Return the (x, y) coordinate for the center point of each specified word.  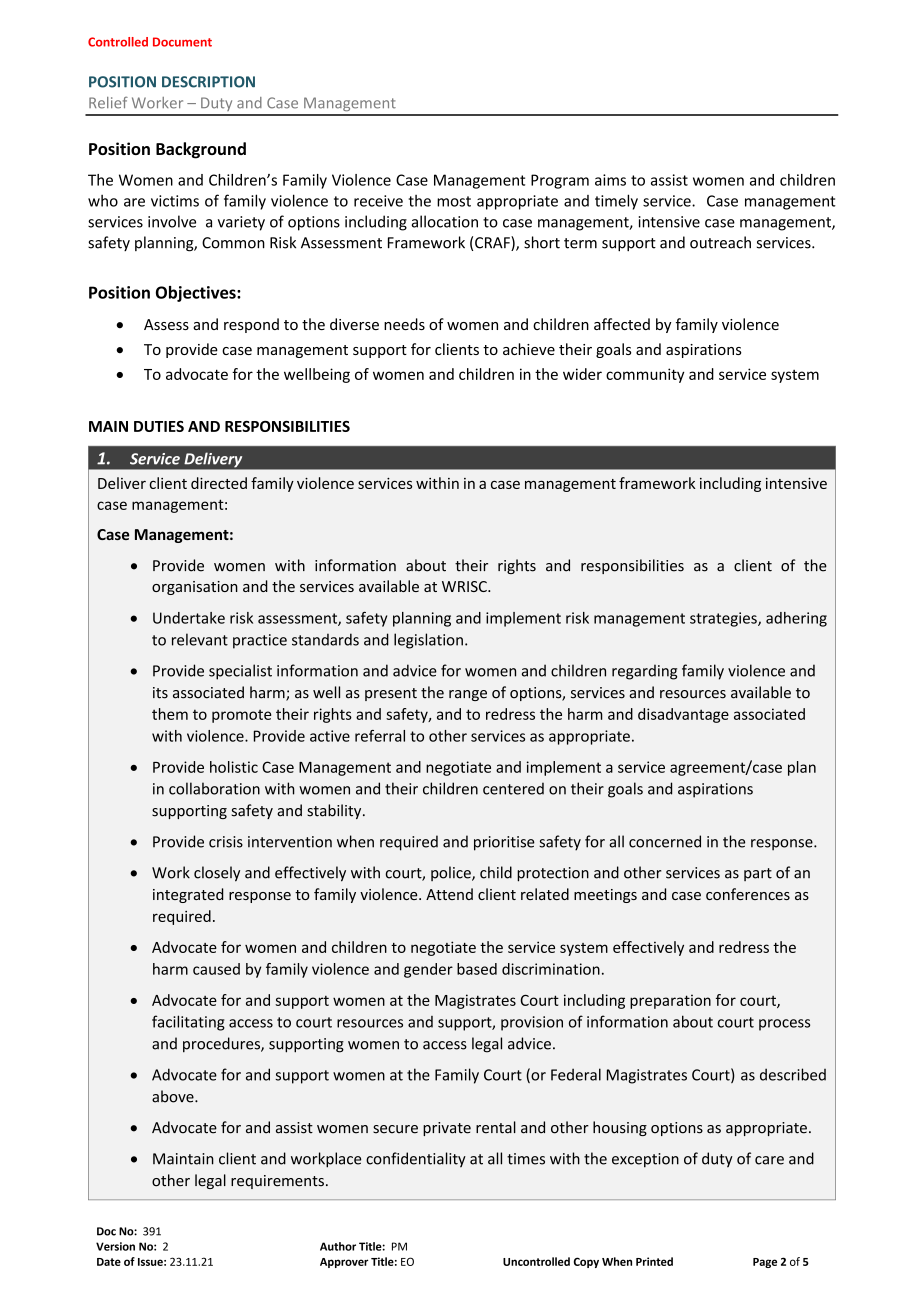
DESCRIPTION (208, 82)
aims (610, 180)
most (454, 201)
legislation (428, 641)
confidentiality (416, 1160)
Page (765, 1263)
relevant (200, 639)
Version (115, 1246)
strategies (724, 619)
